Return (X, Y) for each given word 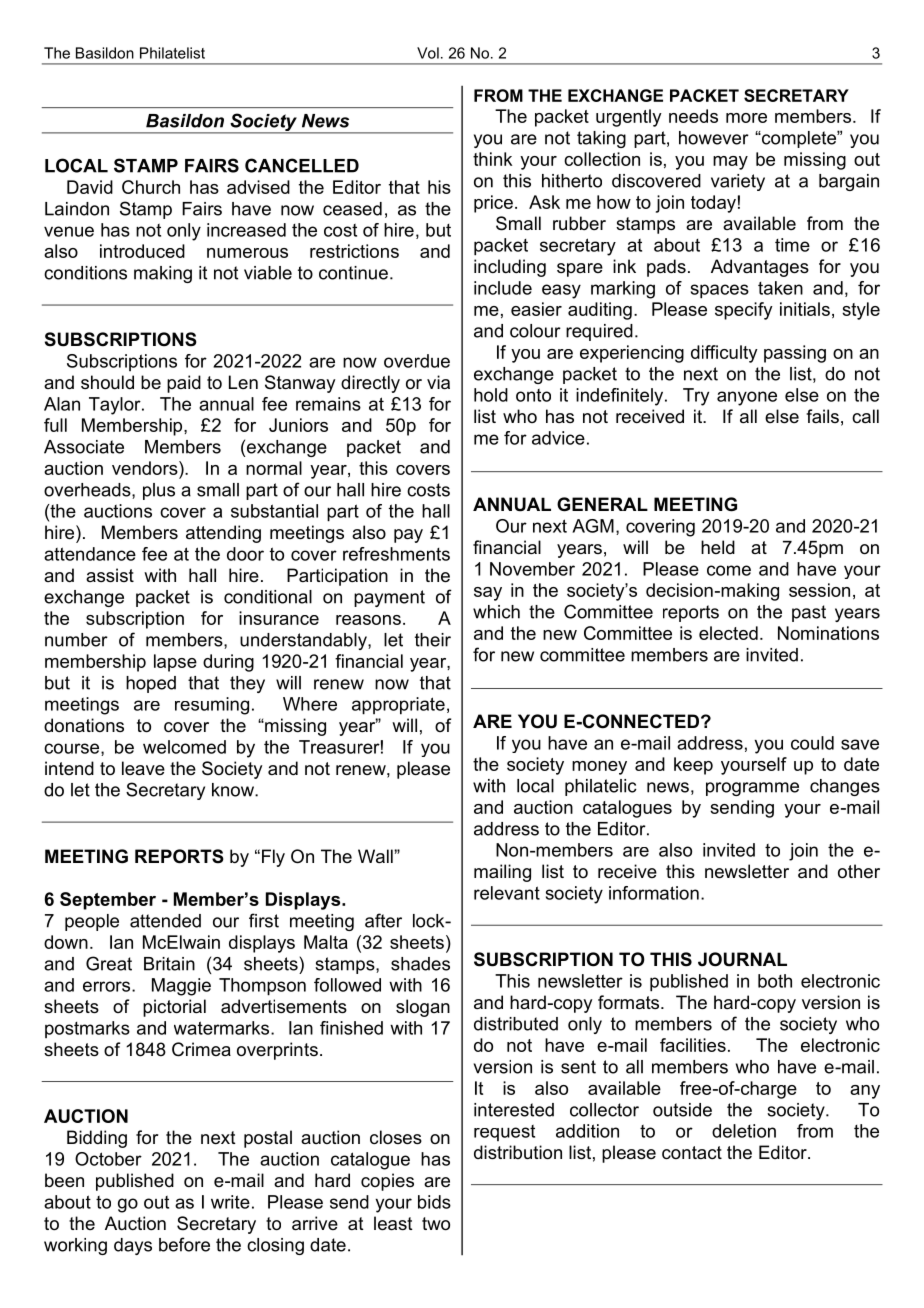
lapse (175, 663)
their (433, 640)
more (746, 118)
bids (434, 1202)
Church (151, 187)
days (133, 1246)
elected (728, 633)
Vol (428, 53)
